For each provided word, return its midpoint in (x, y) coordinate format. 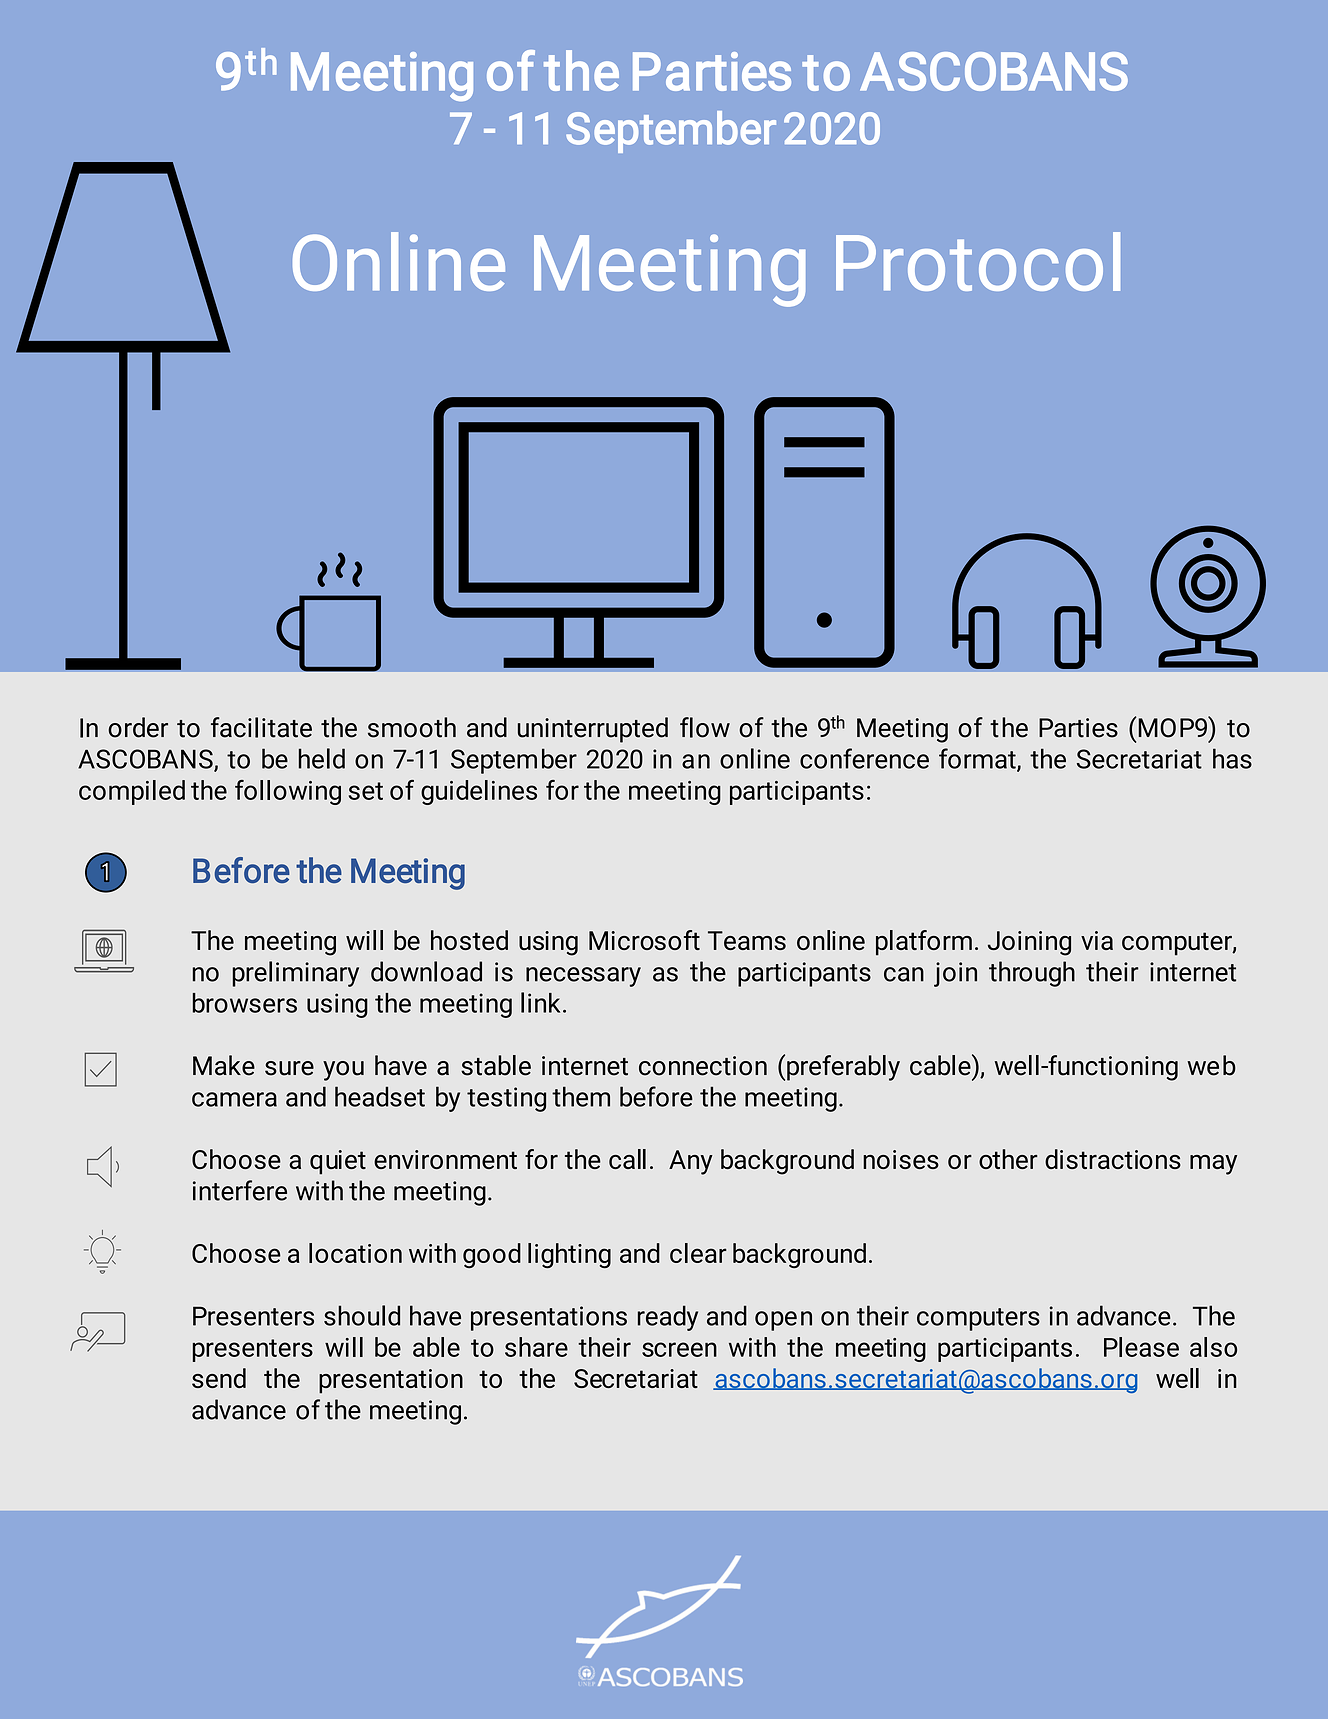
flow (705, 727)
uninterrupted (593, 730)
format (978, 759)
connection (703, 1066)
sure (289, 1068)
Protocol (978, 261)
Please (1141, 1347)
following (288, 792)
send (219, 1378)
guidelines (479, 792)
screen (679, 1349)
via (1097, 940)
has (1232, 758)
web (1211, 1065)
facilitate (261, 727)
